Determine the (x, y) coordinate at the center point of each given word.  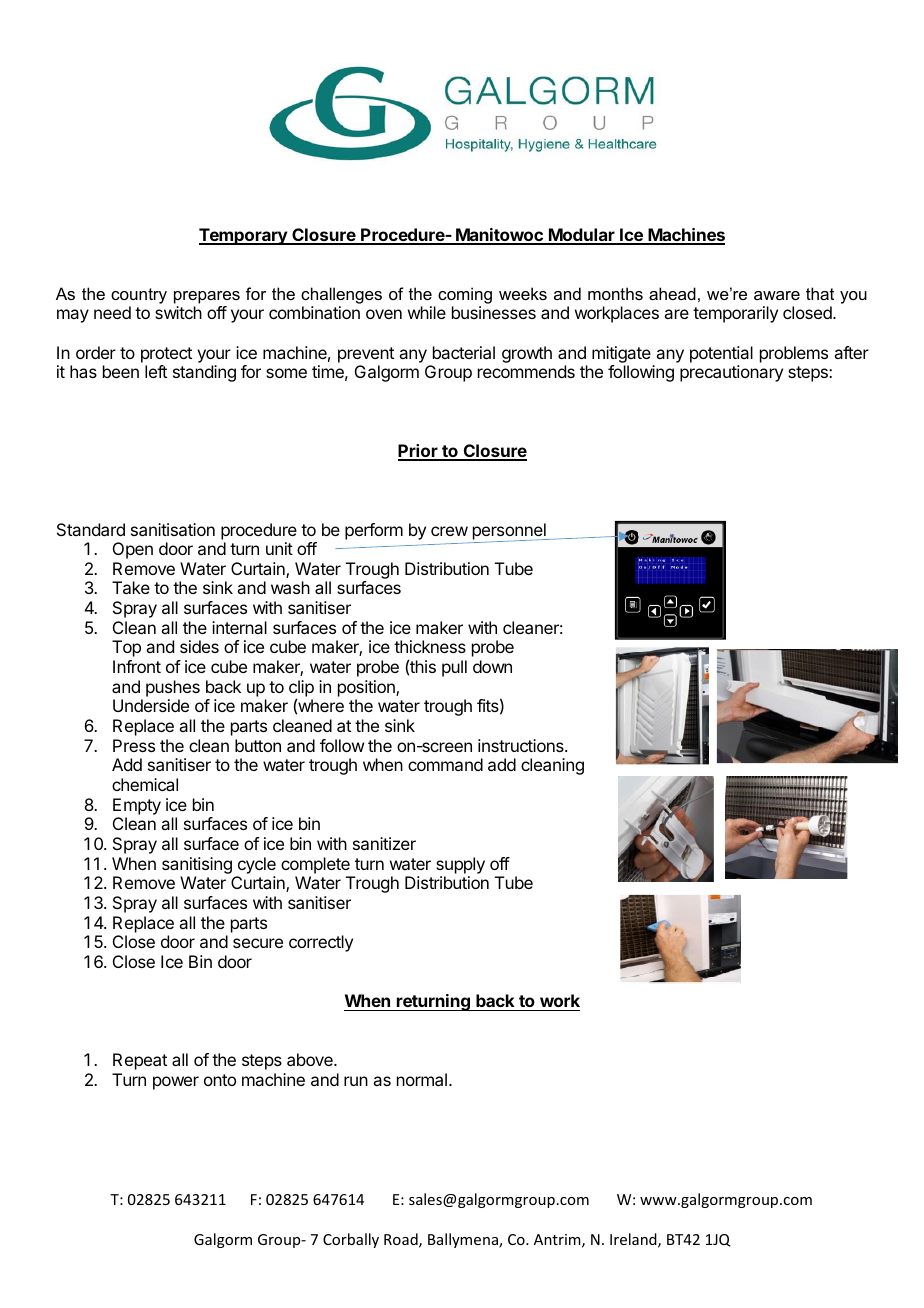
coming (465, 295)
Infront (137, 666)
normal (422, 1079)
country (139, 296)
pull (454, 668)
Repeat (140, 1061)
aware (777, 295)
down (492, 666)
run (356, 1081)
